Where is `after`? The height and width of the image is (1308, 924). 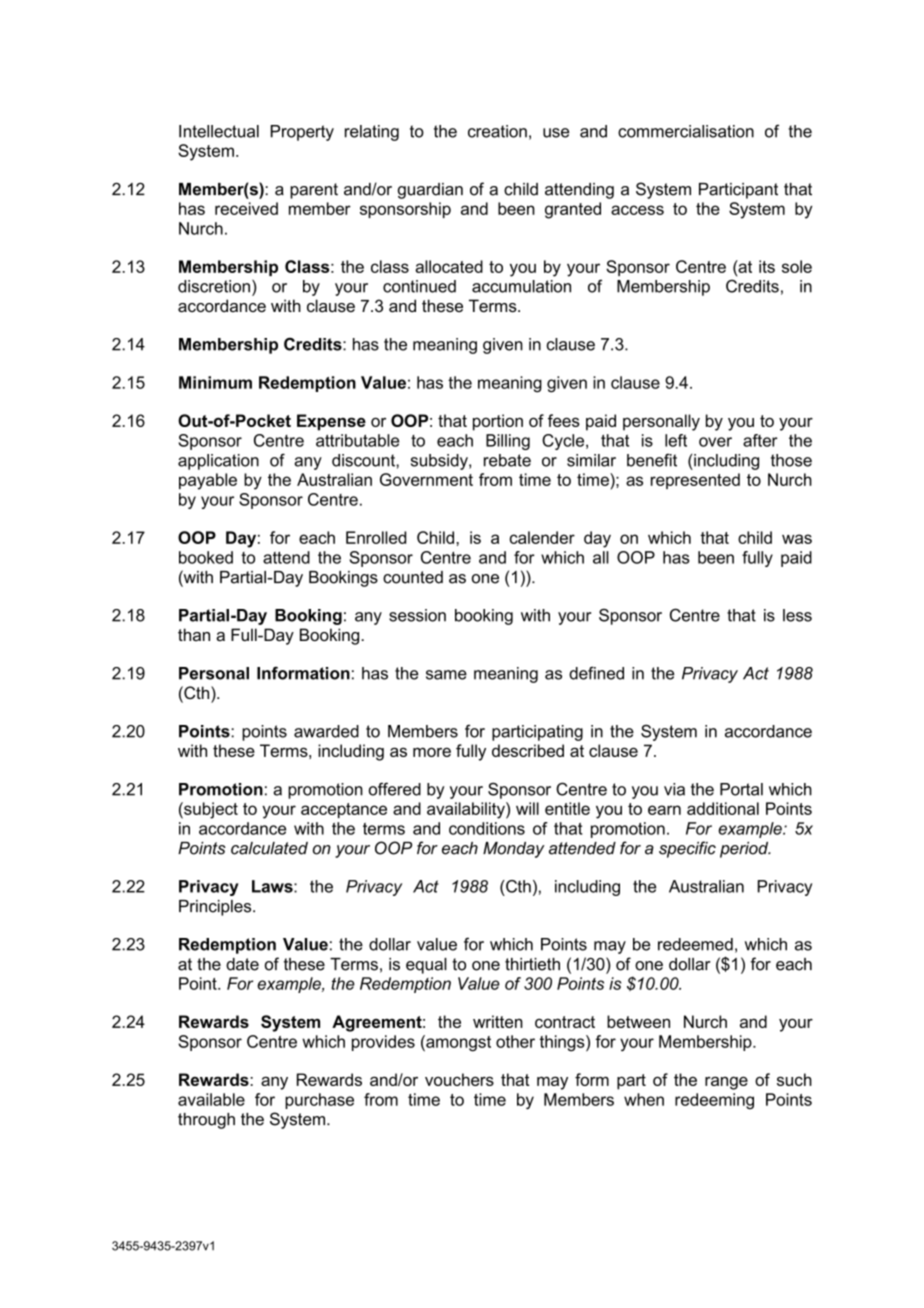
after is located at coordinates (760, 440).
